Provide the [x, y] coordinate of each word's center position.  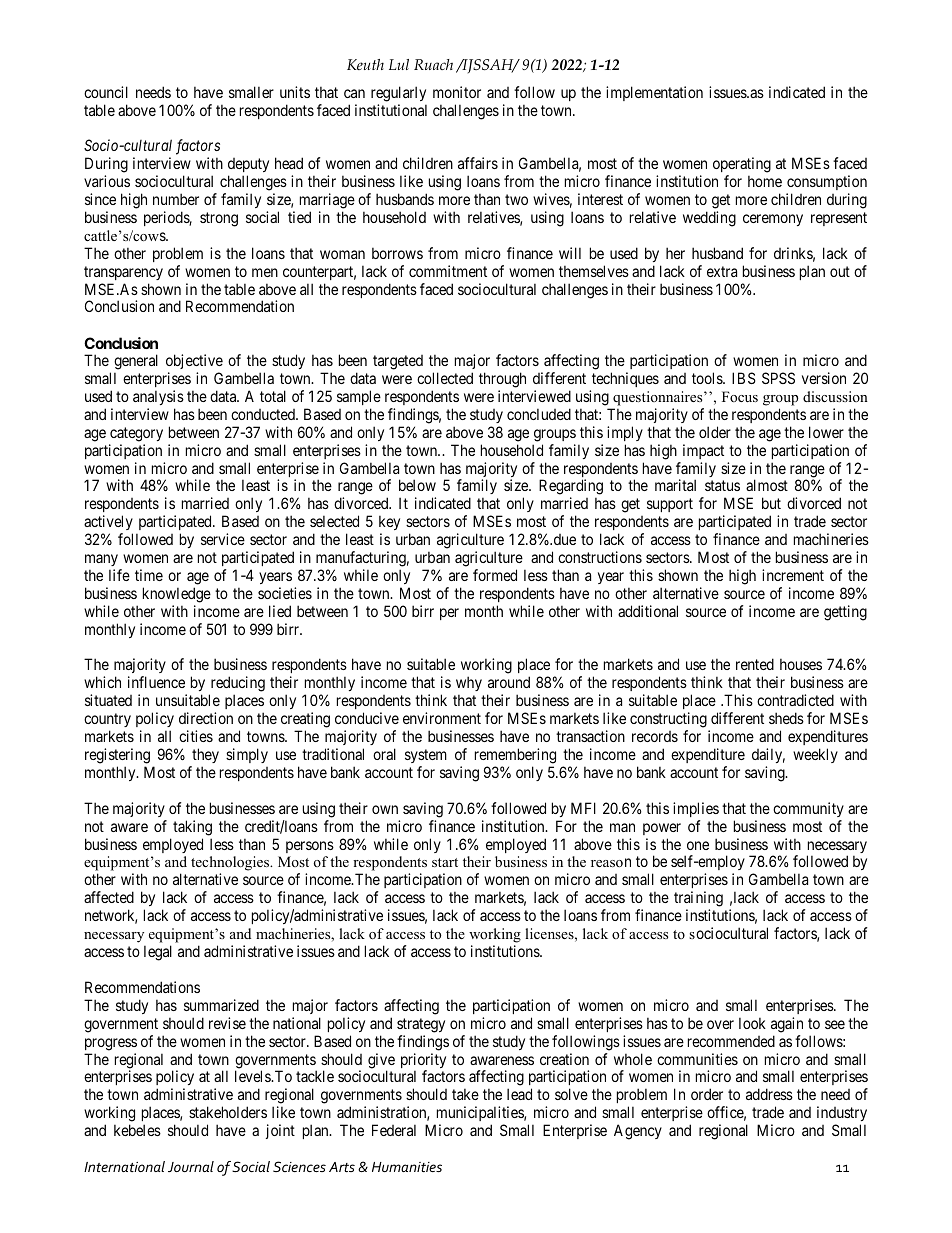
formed [495, 575]
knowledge [177, 595]
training [698, 900]
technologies [231, 865]
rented [755, 664]
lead [519, 1094]
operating [742, 165]
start [445, 862]
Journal [191, 1166]
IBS [744, 378]
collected [445, 378]
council [106, 92]
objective [194, 361]
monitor [457, 92]
